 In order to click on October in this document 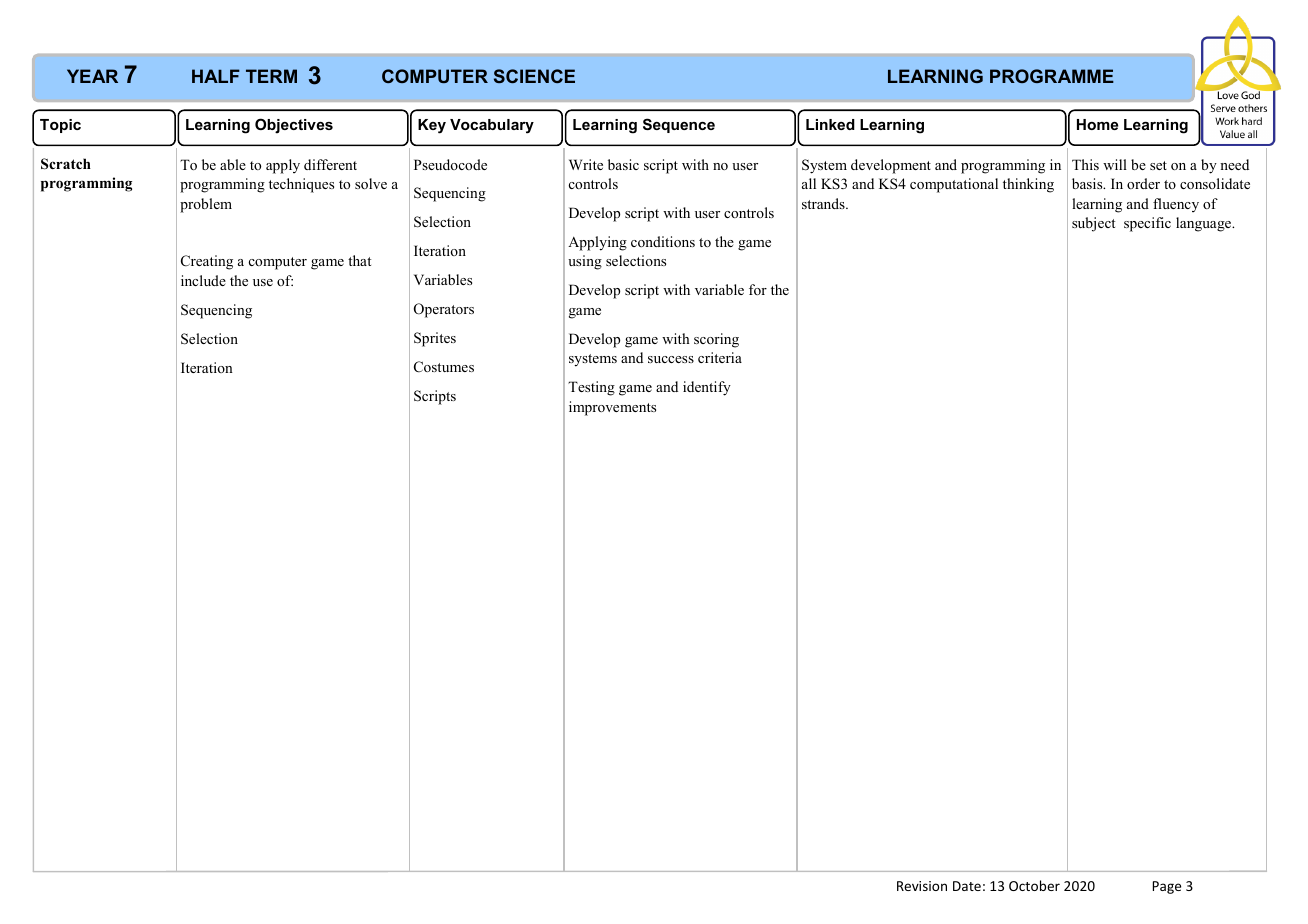, I will do `click(1034, 885)`.
